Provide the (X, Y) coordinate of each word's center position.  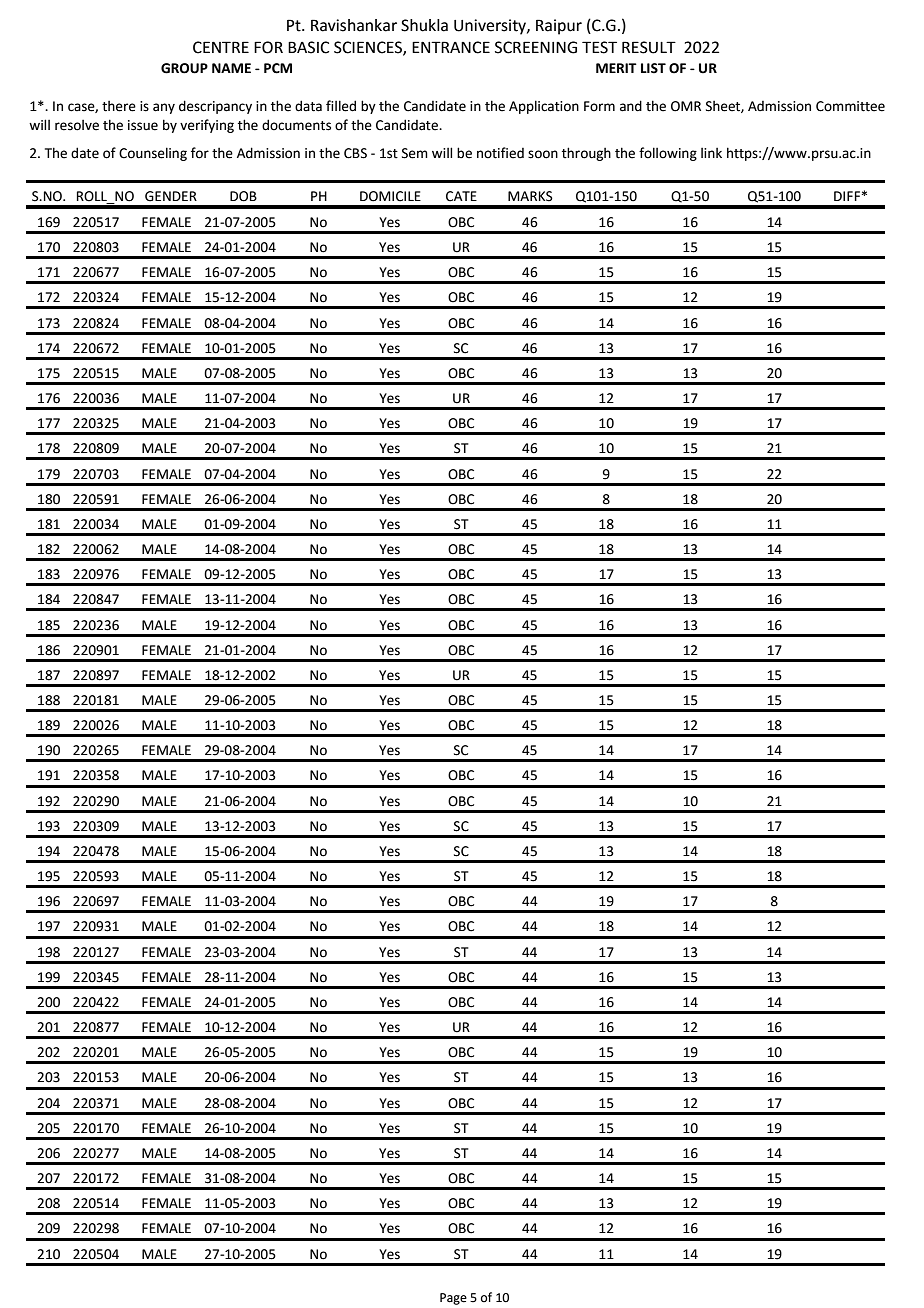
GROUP (184, 68)
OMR (686, 106)
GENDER (171, 196)
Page (453, 1299)
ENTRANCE (451, 47)
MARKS (530, 196)
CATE (461, 196)
